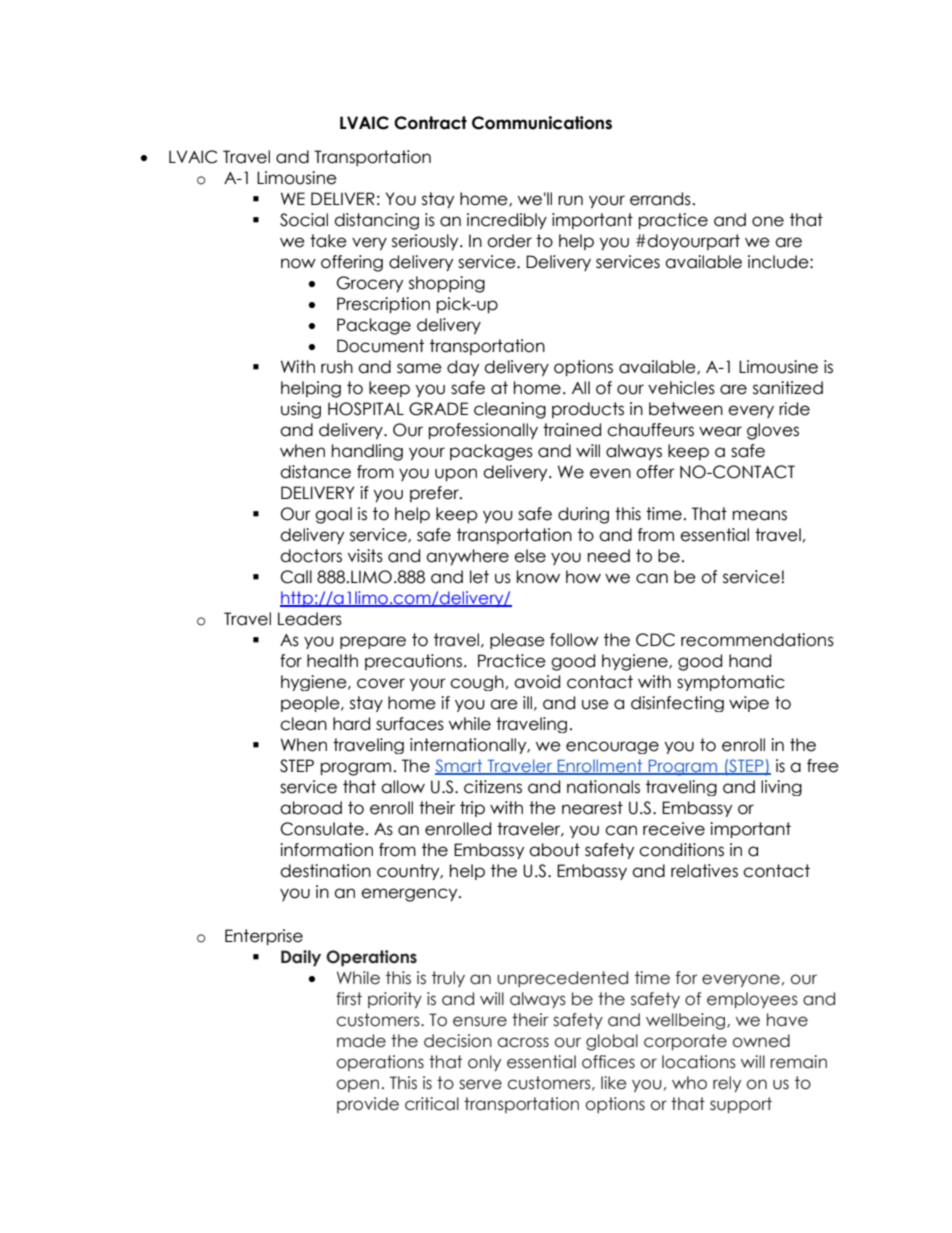  Describe the element at coordinates (357, 1085) in the screenshot. I see `open` at that location.
